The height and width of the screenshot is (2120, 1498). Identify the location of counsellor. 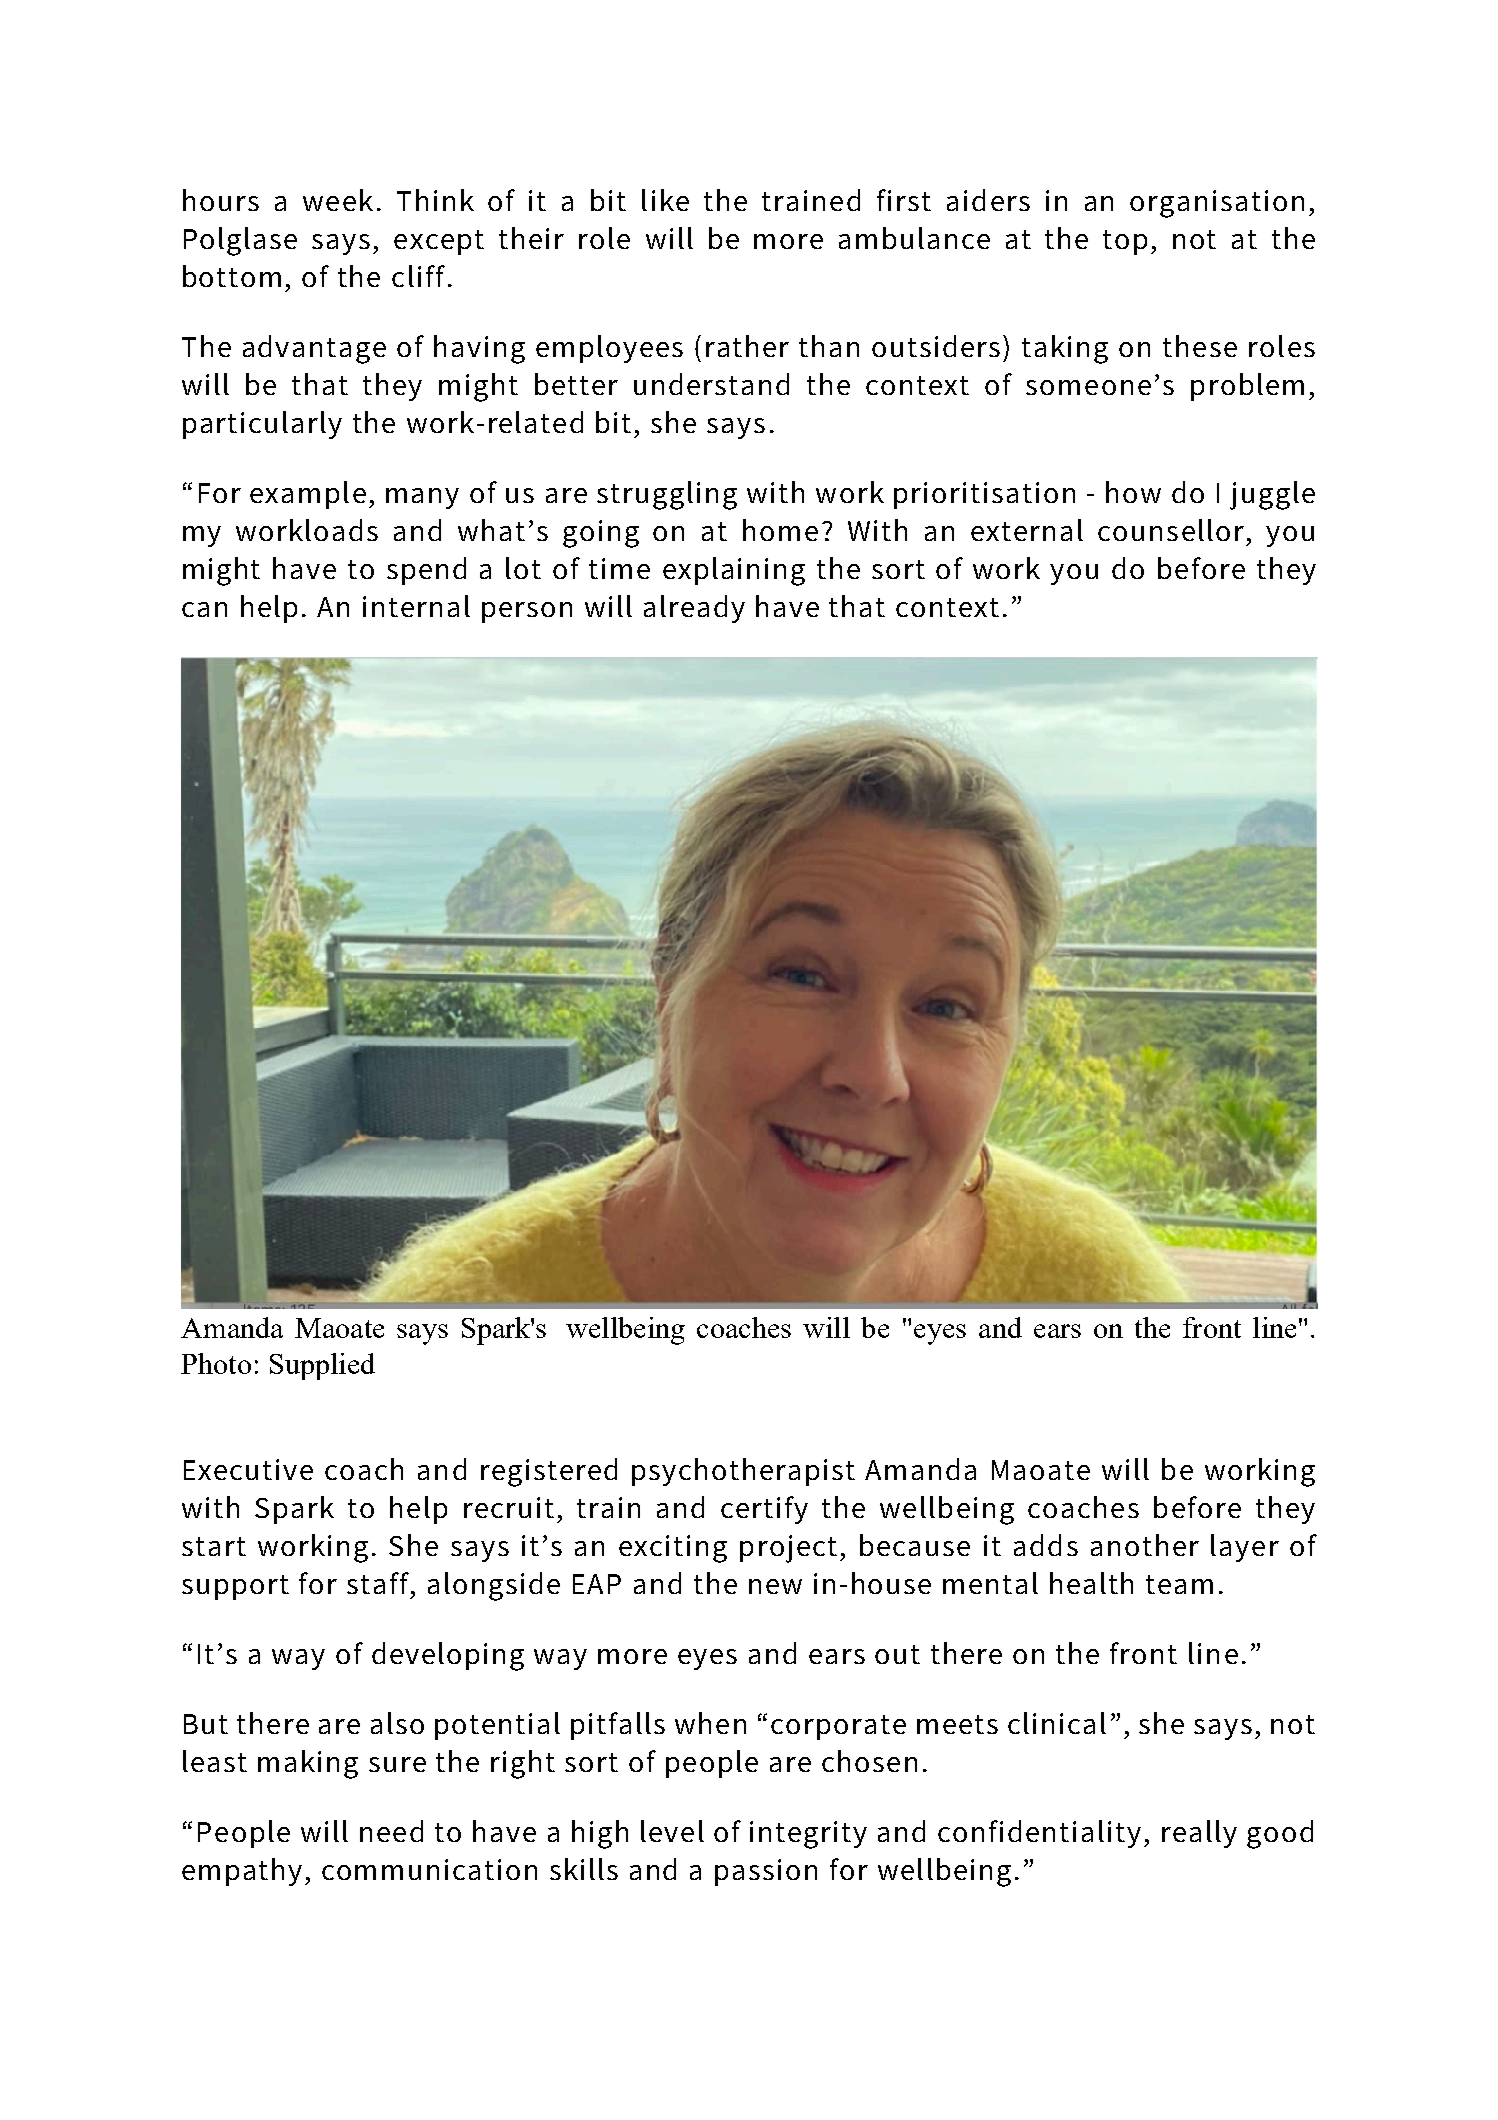
(1171, 530).
